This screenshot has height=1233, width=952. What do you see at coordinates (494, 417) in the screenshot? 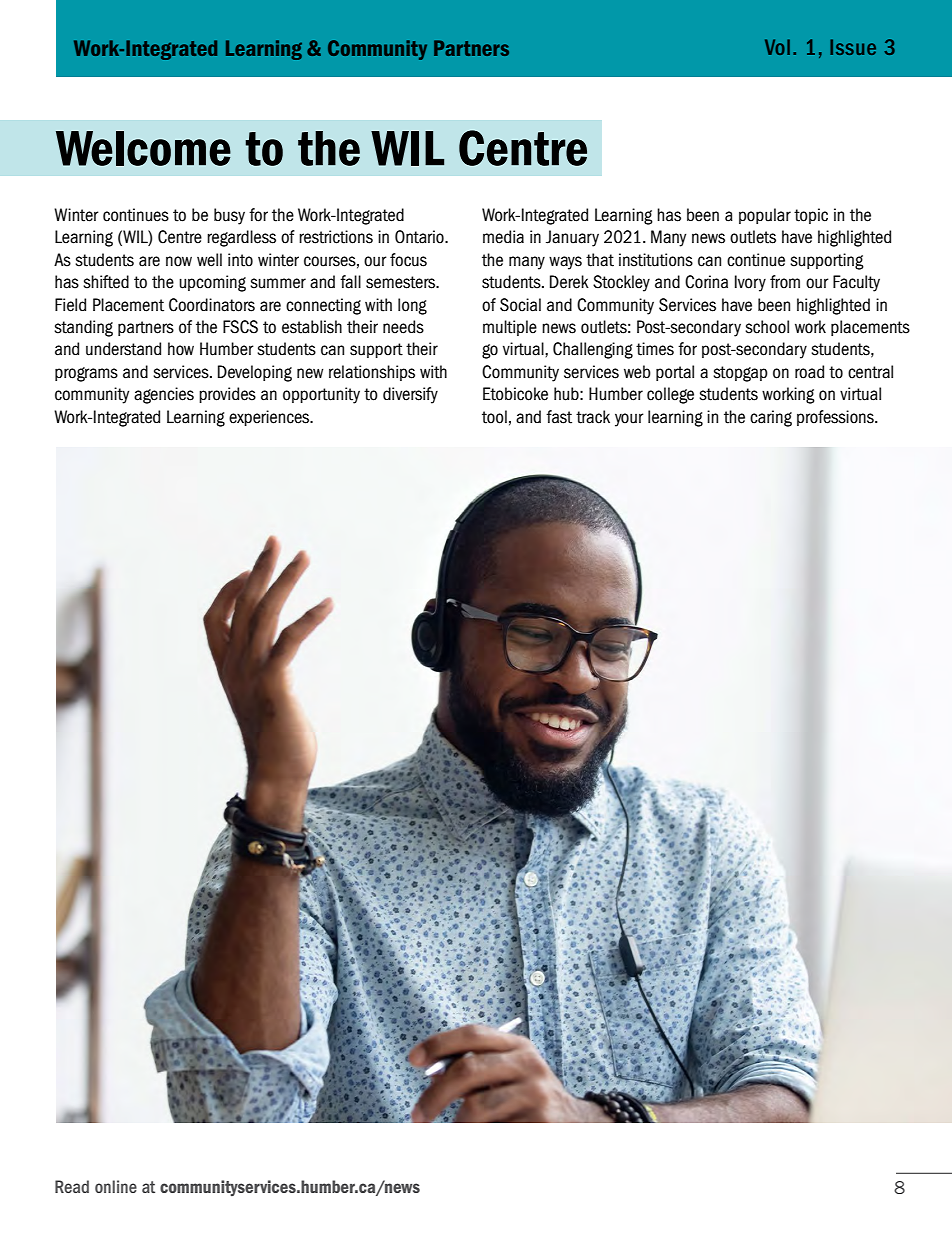
I see `tool` at bounding box center [494, 417].
